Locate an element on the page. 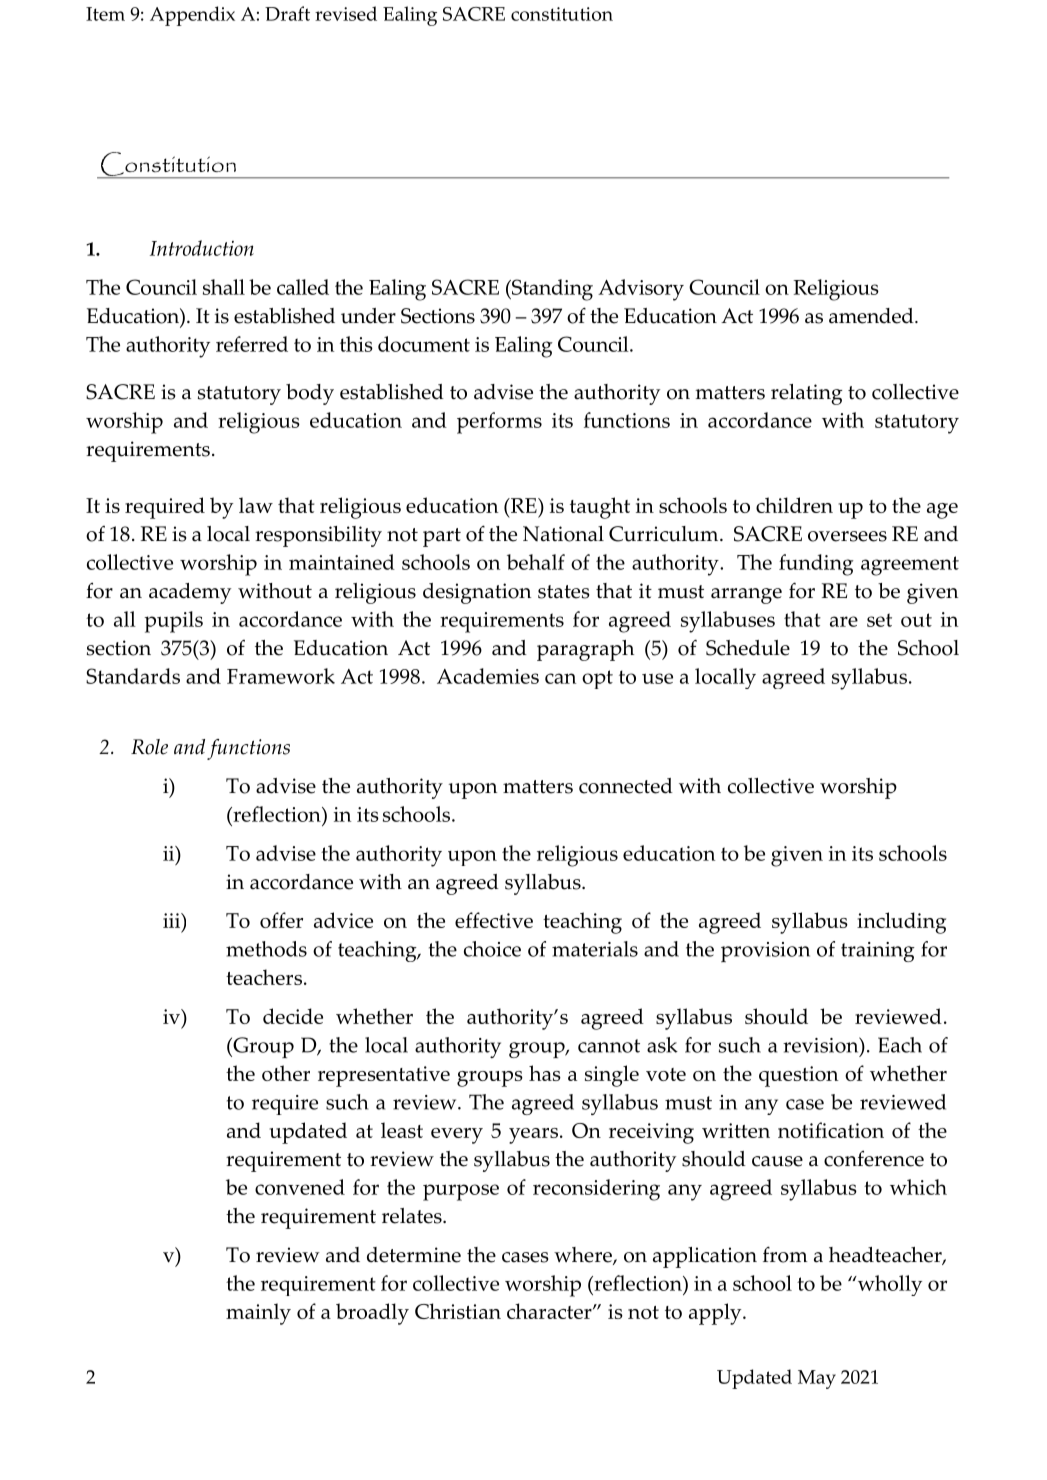 The image size is (1047, 1480). National is located at coordinates (563, 534).
